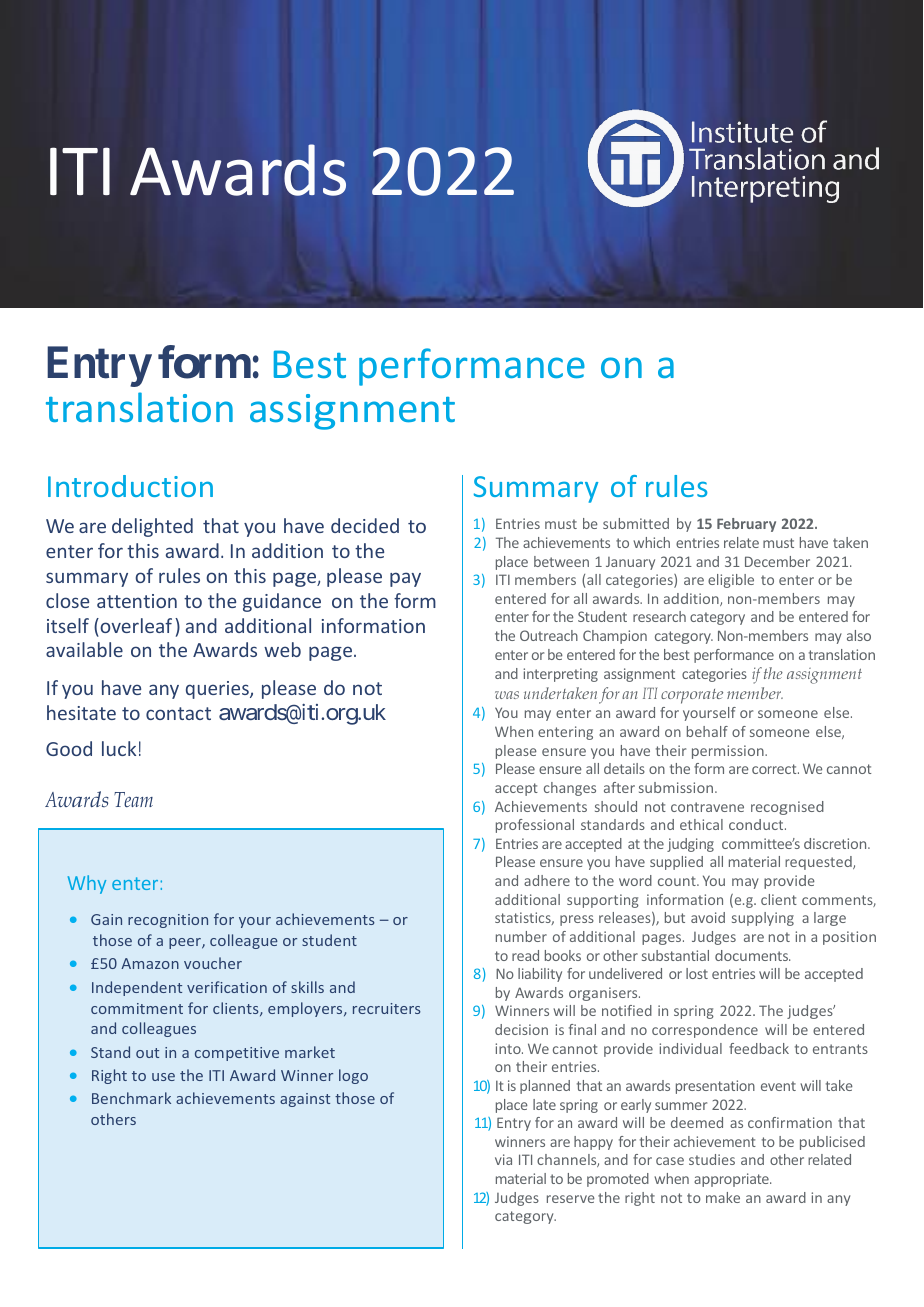 This screenshot has width=924, height=1307. Describe the element at coordinates (503, 1159) in the screenshot. I see `via` at that location.
